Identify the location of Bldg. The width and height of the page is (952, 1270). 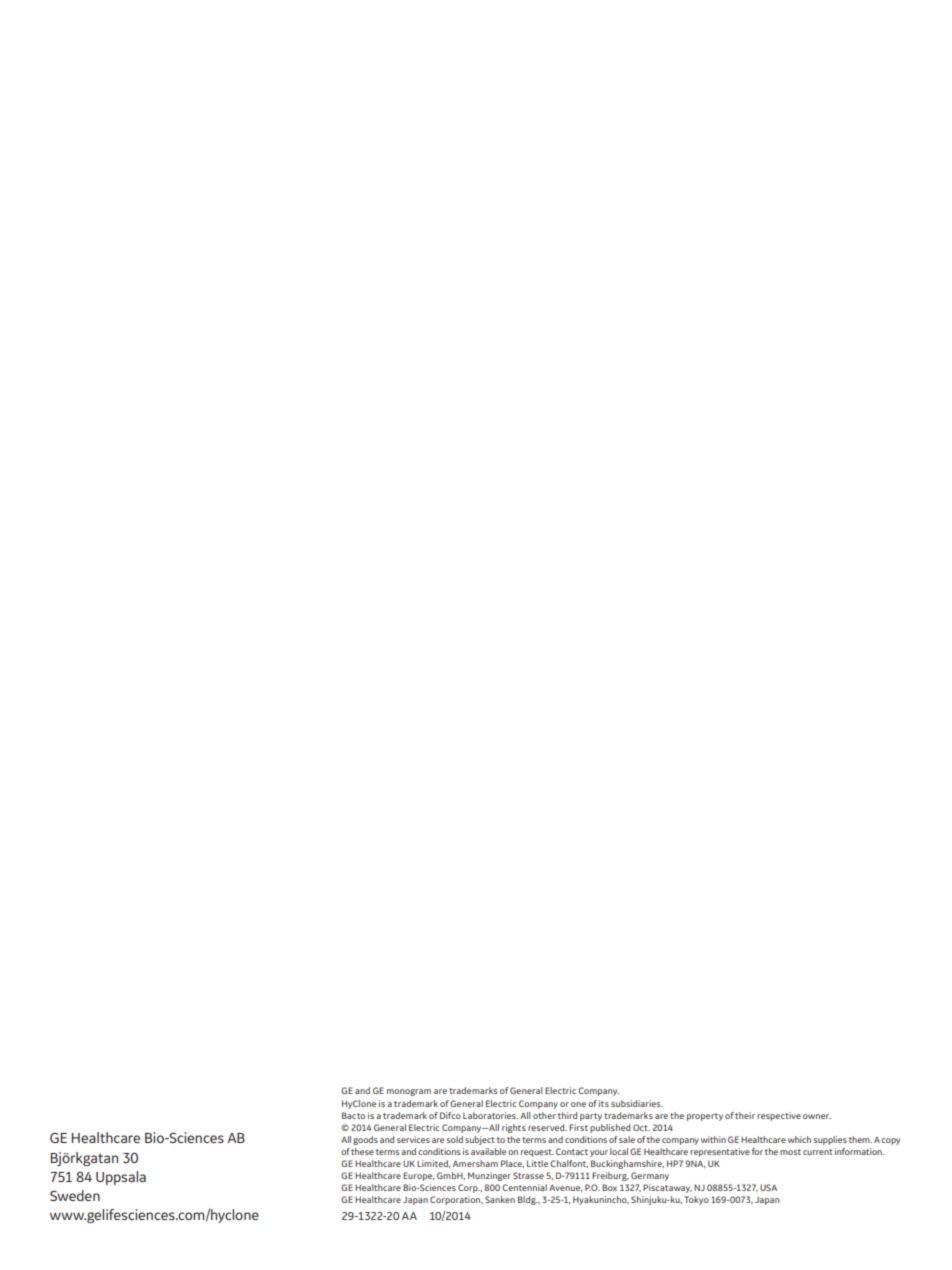
(527, 1200).
